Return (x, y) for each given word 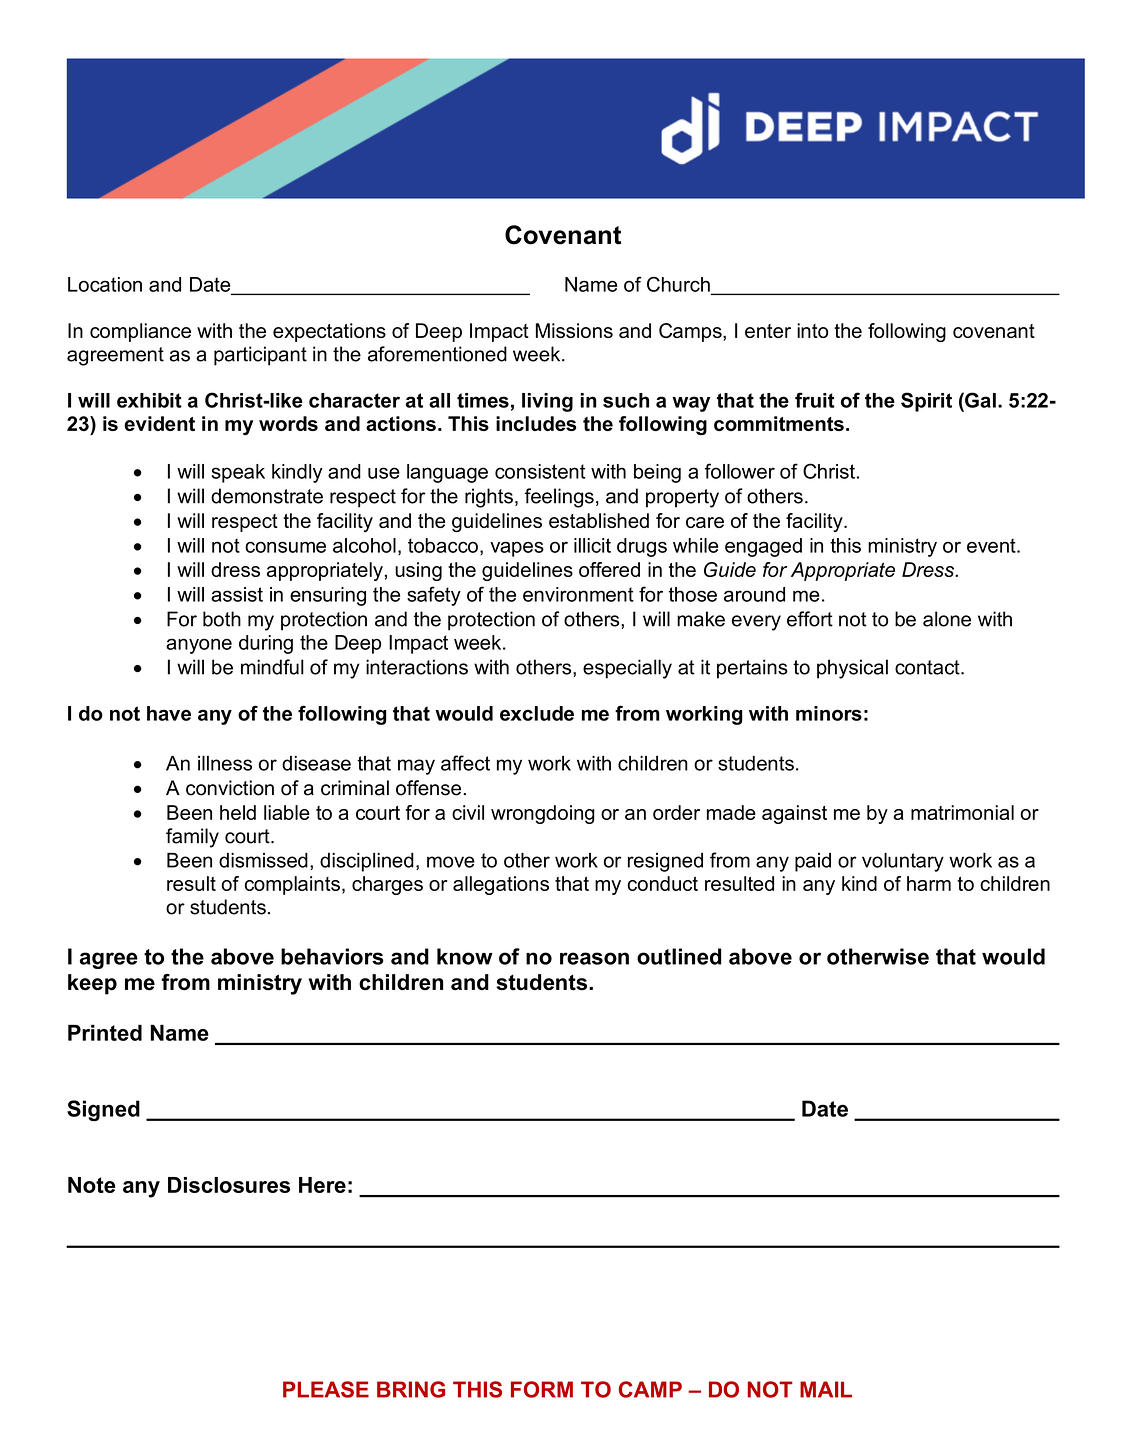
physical (852, 669)
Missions (574, 330)
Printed (105, 1032)
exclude (537, 713)
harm (929, 883)
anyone (199, 646)
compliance (140, 332)
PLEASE (326, 1389)
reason (594, 958)
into (812, 330)
